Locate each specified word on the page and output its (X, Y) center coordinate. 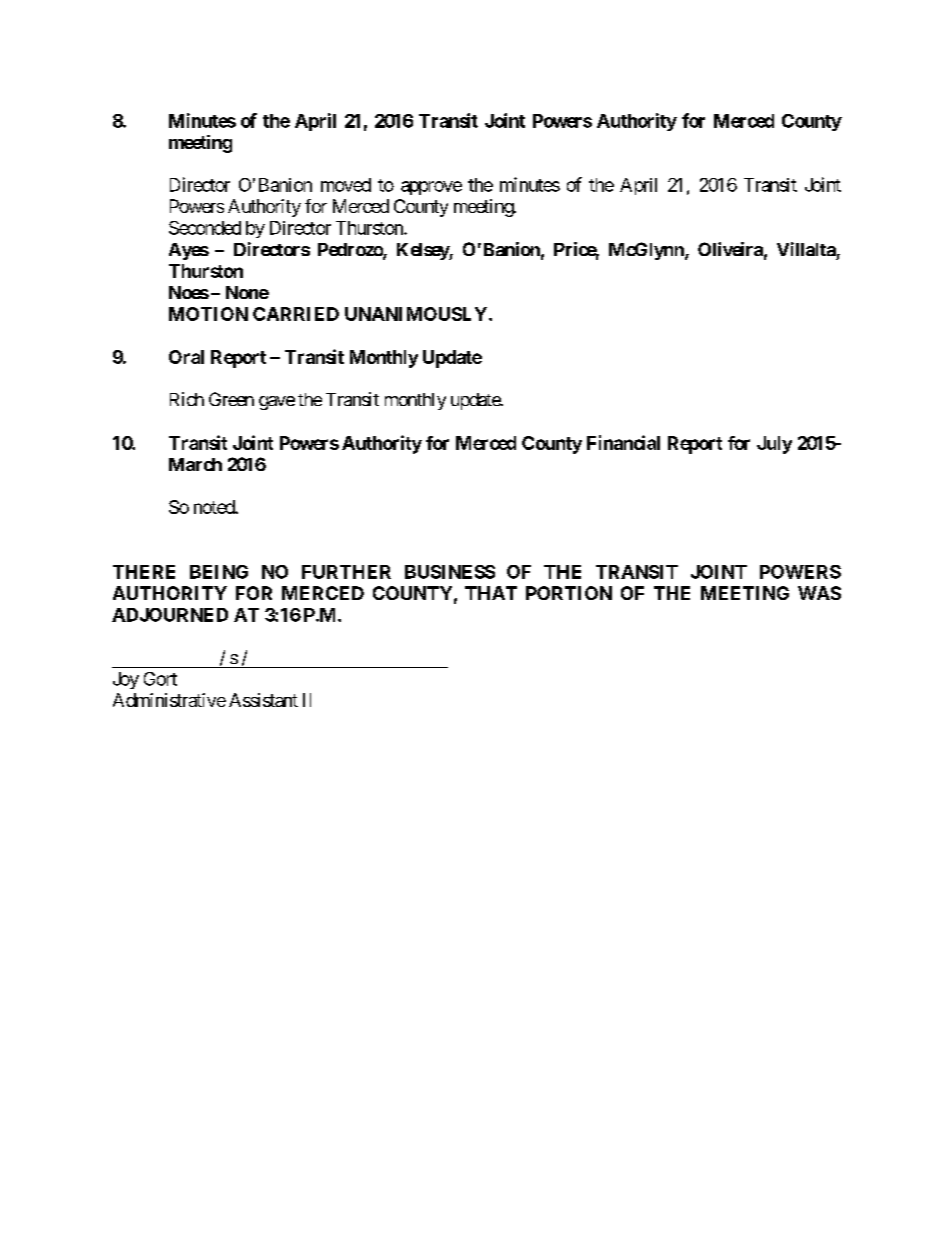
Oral (186, 357)
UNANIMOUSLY (416, 314)
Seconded (205, 228)
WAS (819, 593)
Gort (160, 679)
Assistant (263, 700)
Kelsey (423, 251)
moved (346, 185)
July (774, 445)
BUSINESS (450, 572)
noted (215, 507)
